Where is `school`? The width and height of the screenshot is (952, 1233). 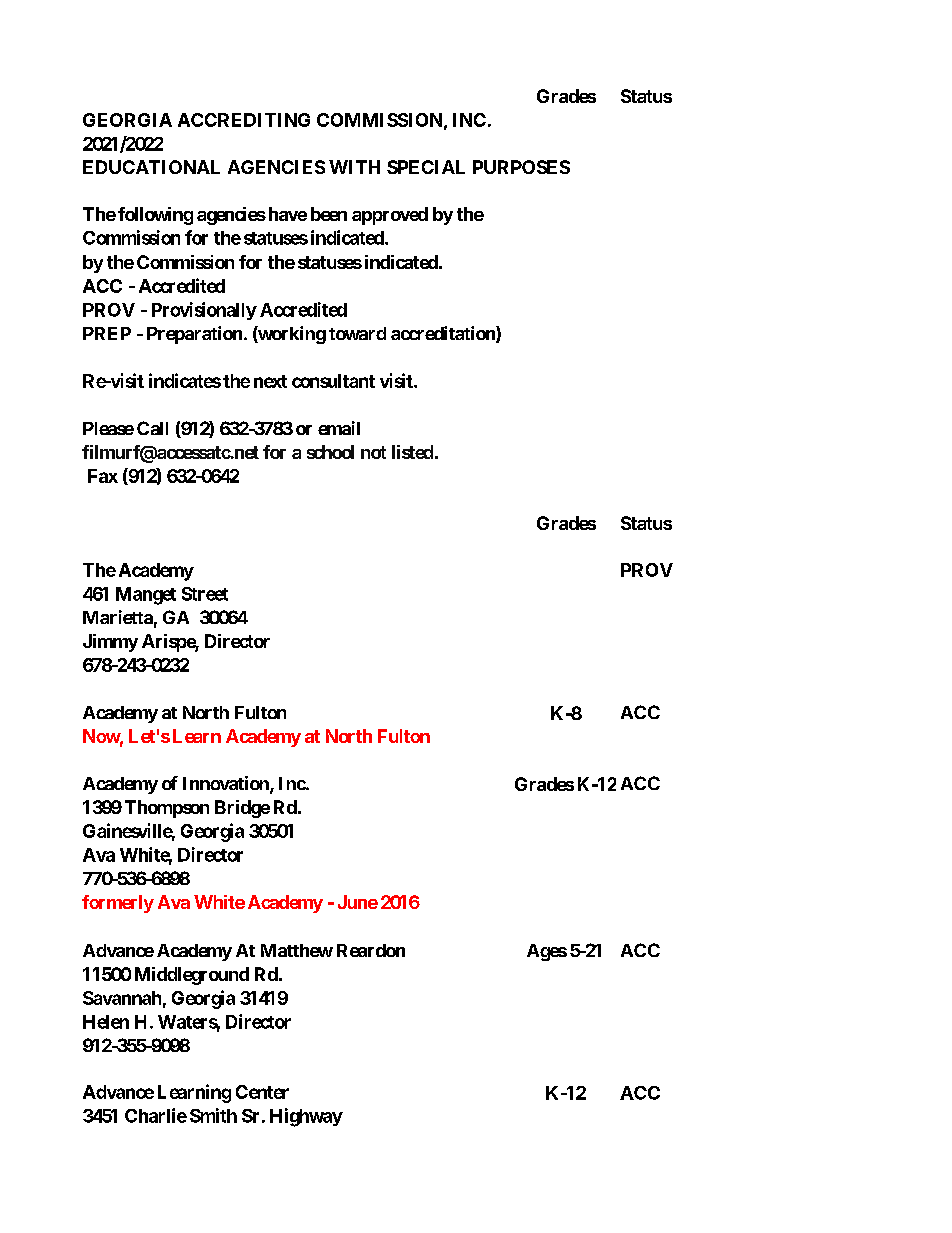 school is located at coordinates (330, 452).
